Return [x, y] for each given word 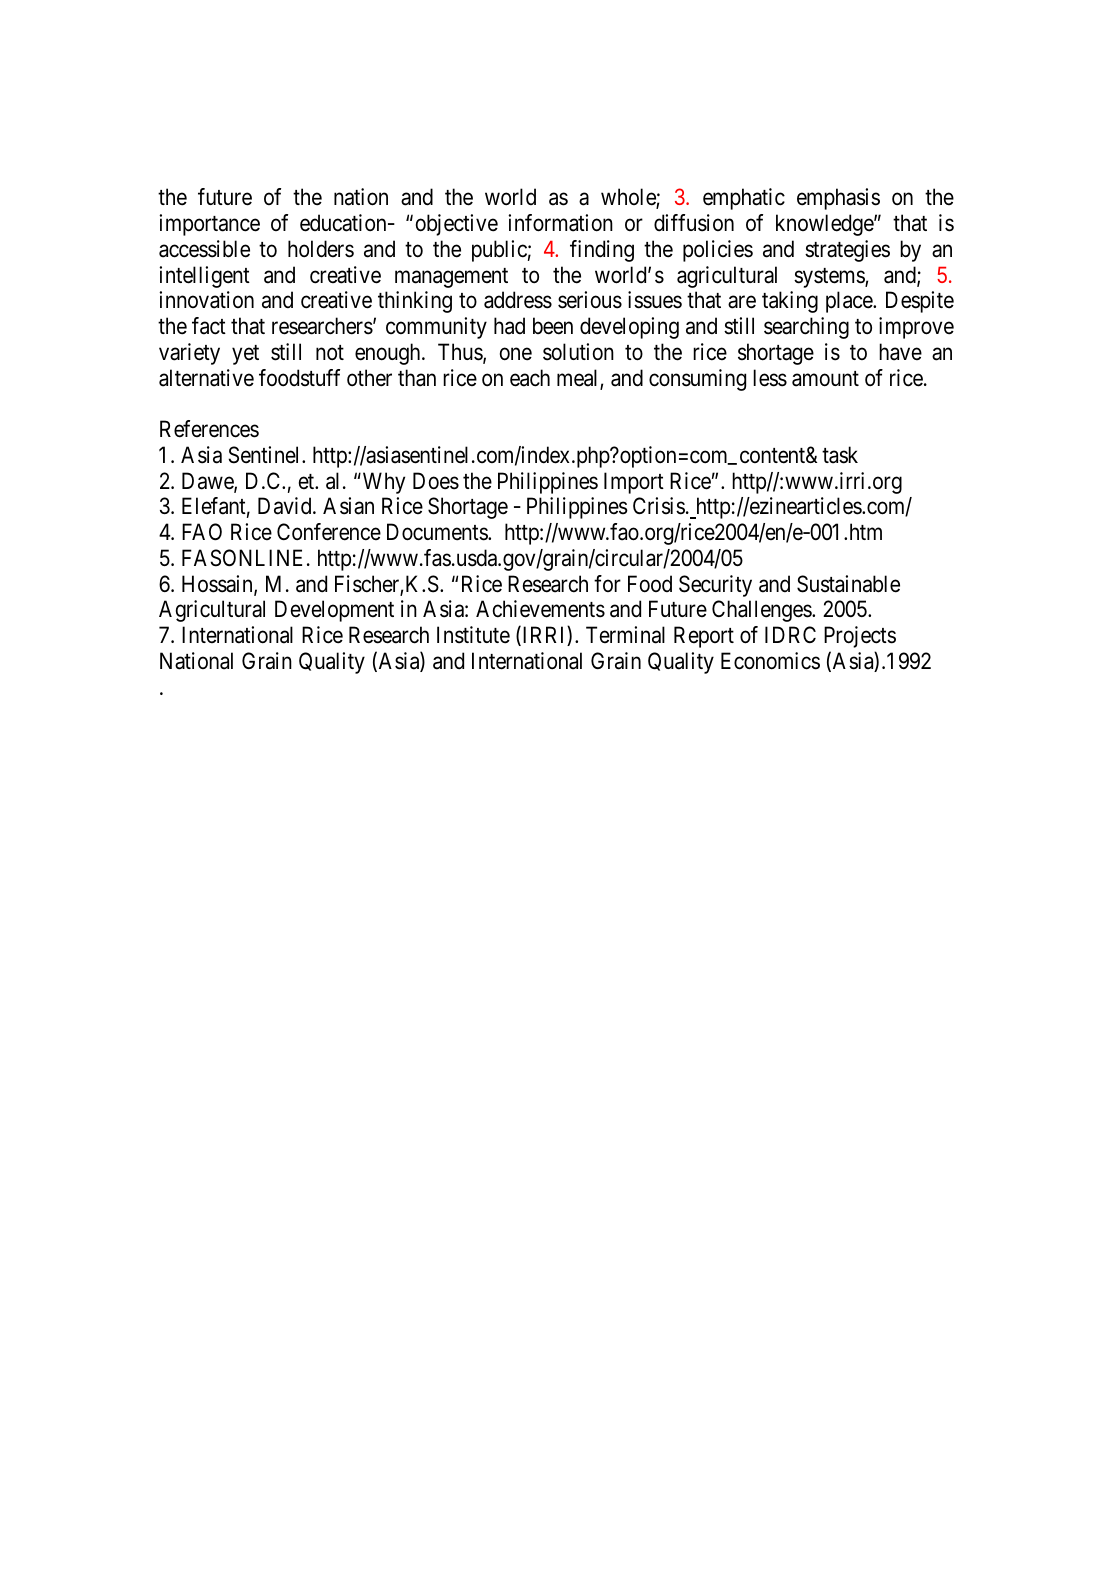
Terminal [625, 635]
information [560, 223]
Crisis [659, 506]
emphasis [838, 199]
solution [578, 352]
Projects [860, 637]
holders [321, 249]
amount [825, 379]
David [286, 506]
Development [334, 611]
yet [245, 355]
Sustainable [848, 584]
